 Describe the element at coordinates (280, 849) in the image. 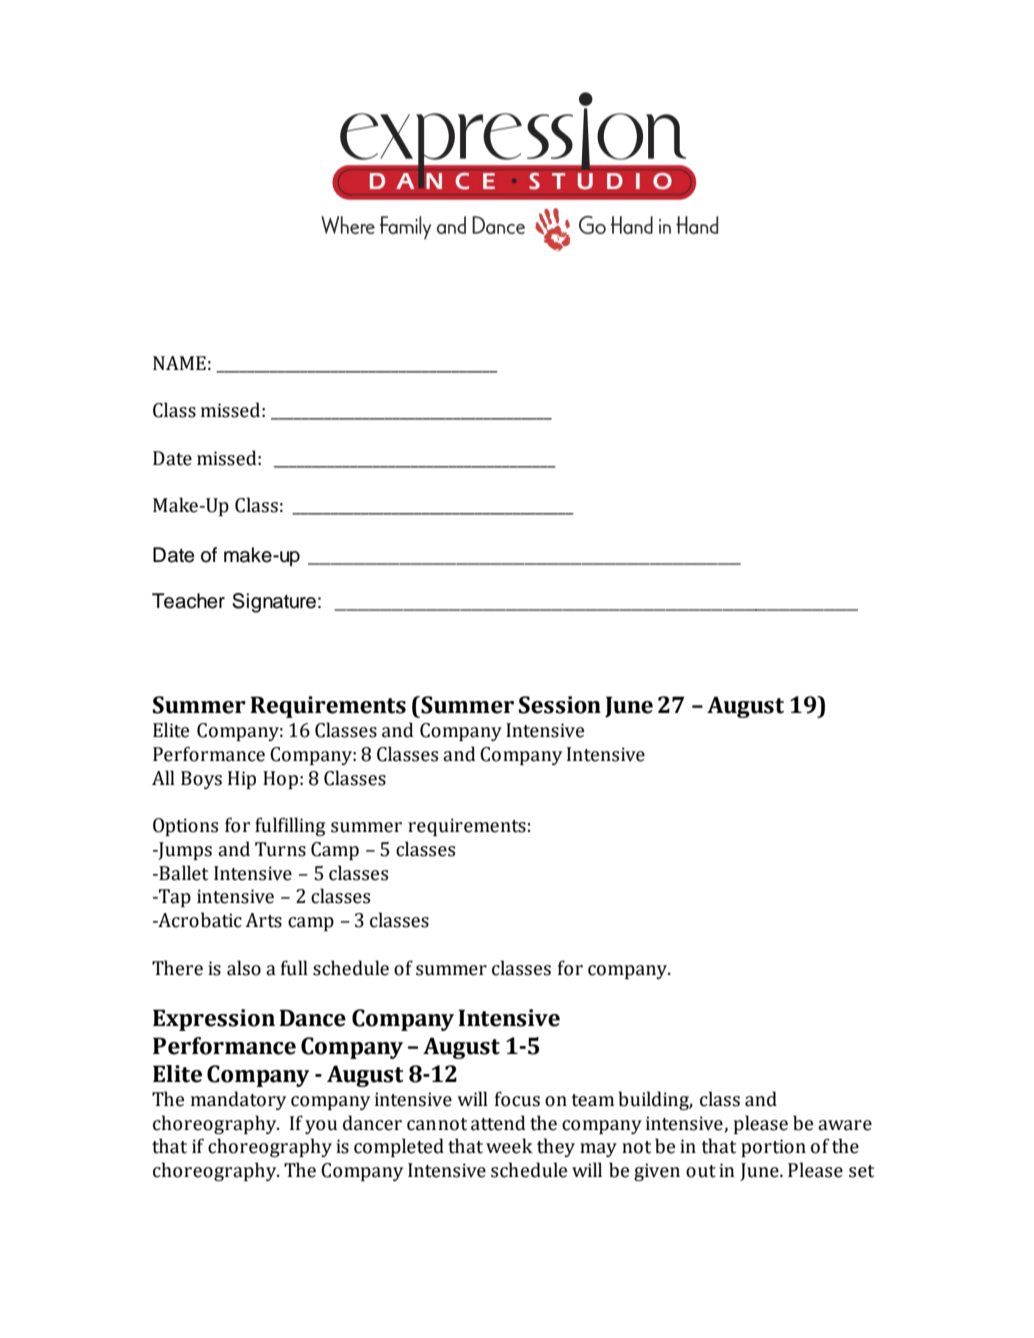

I see `Turns` at that location.
